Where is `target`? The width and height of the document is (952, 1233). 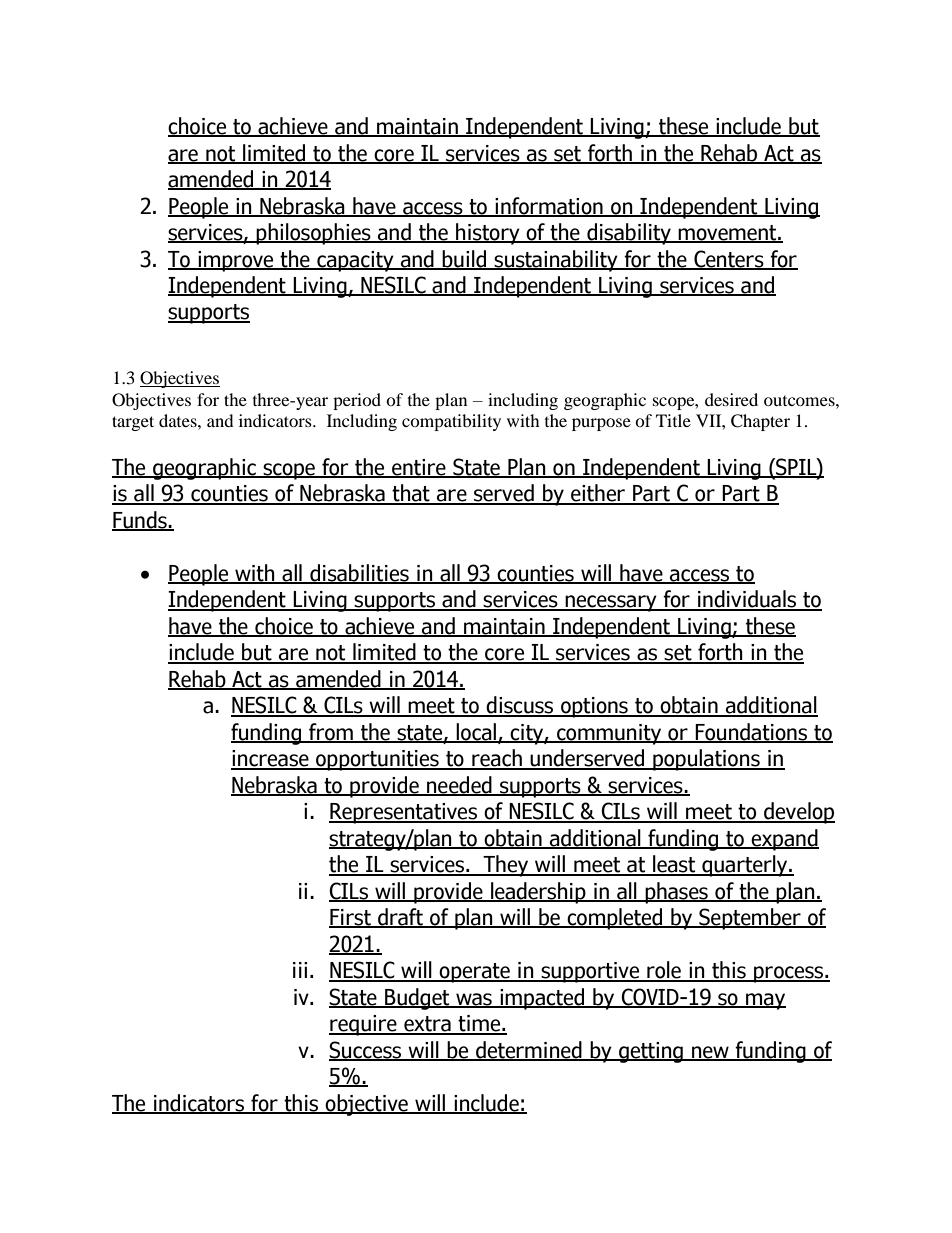
target is located at coordinates (133, 423).
